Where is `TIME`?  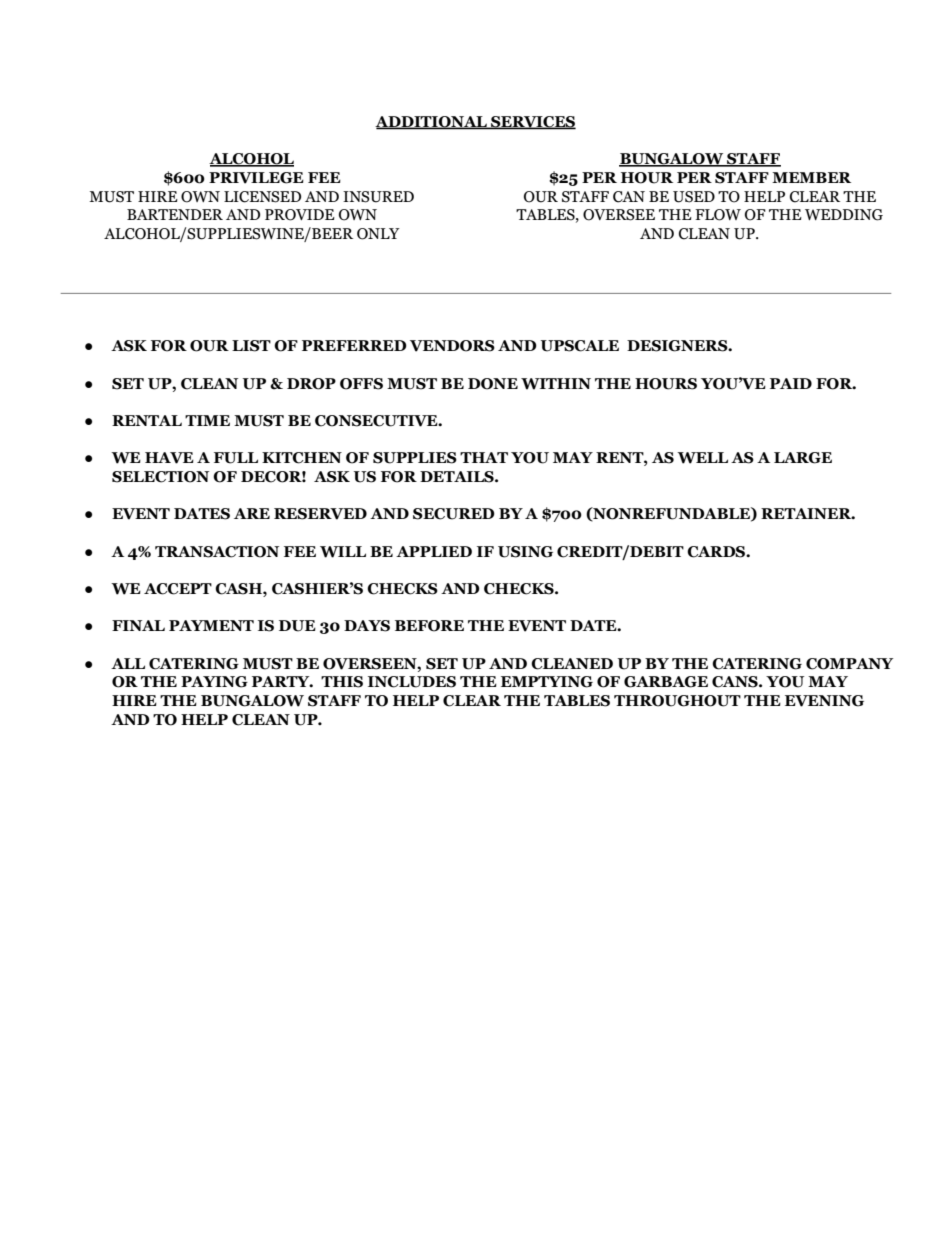 TIME is located at coordinates (207, 420).
